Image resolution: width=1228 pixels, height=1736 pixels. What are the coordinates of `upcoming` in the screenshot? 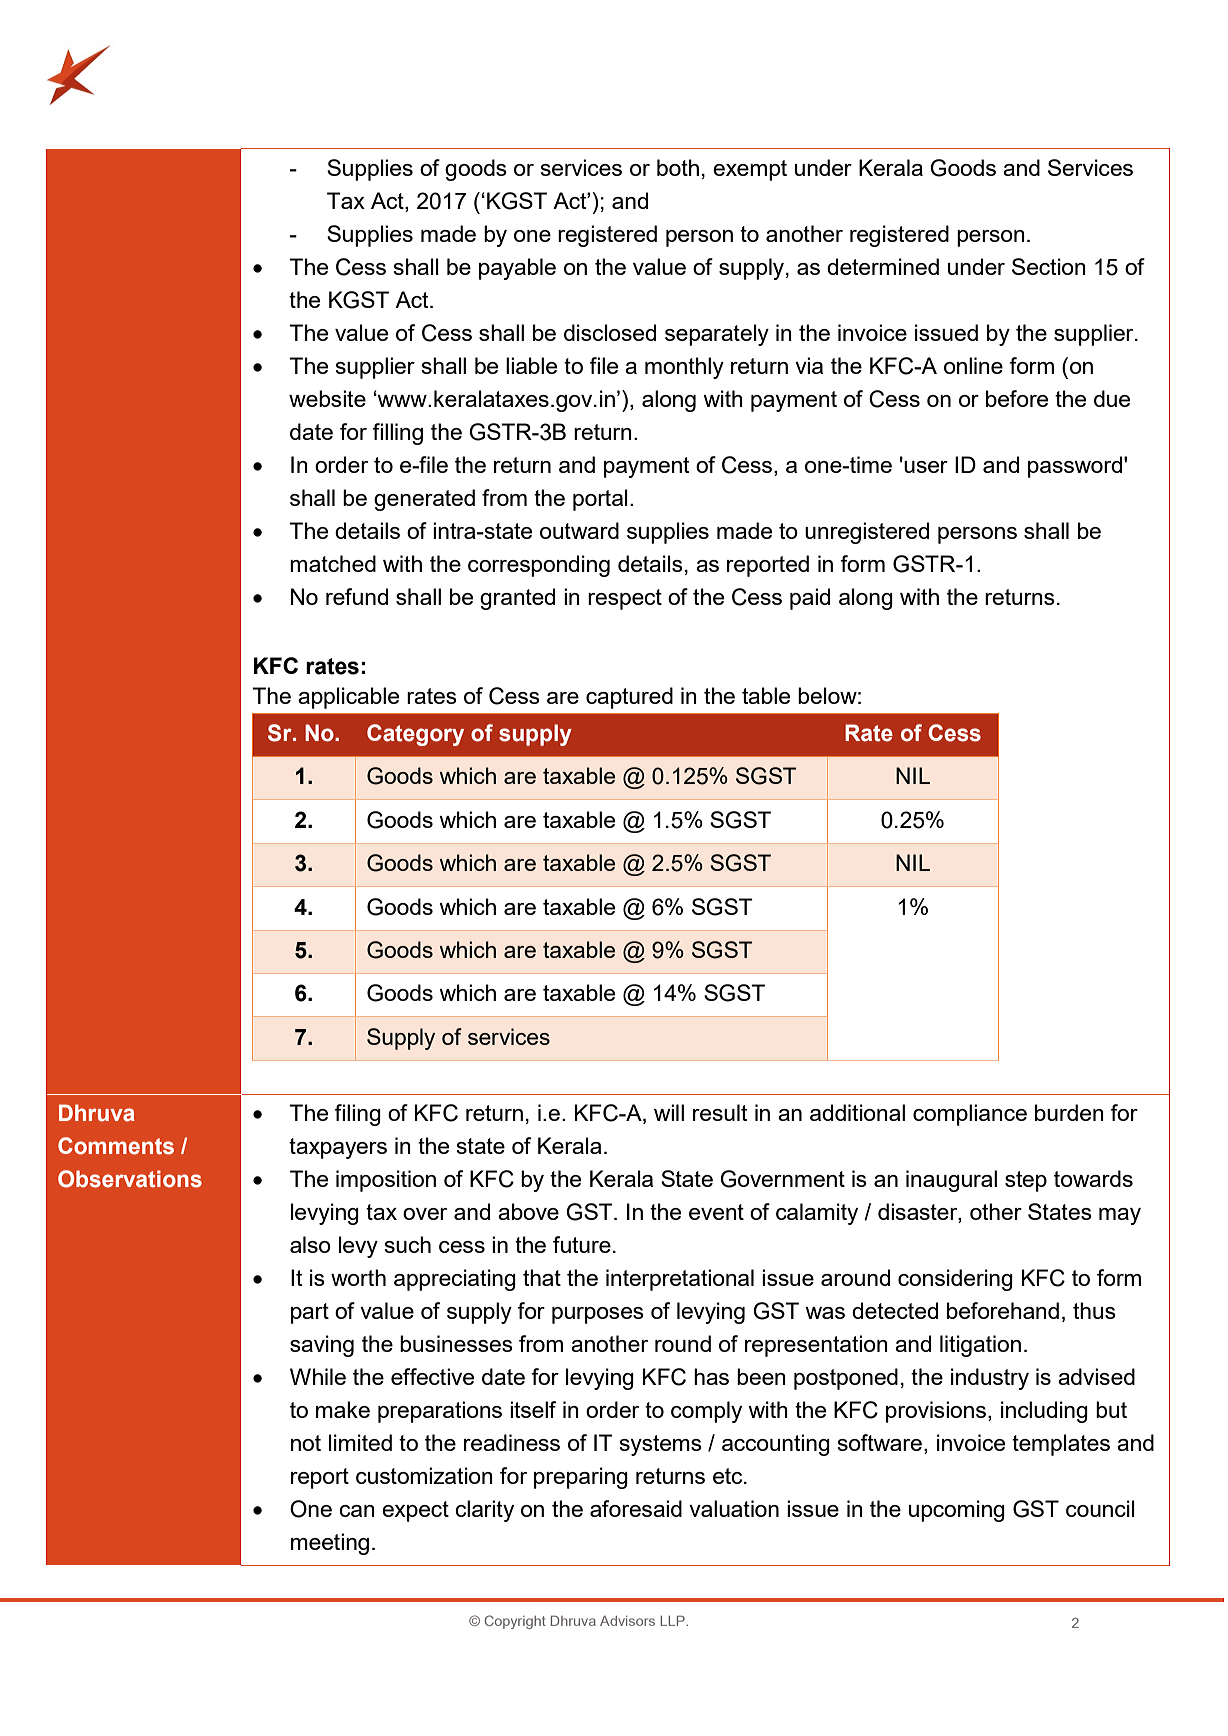 It's located at (957, 1511).
